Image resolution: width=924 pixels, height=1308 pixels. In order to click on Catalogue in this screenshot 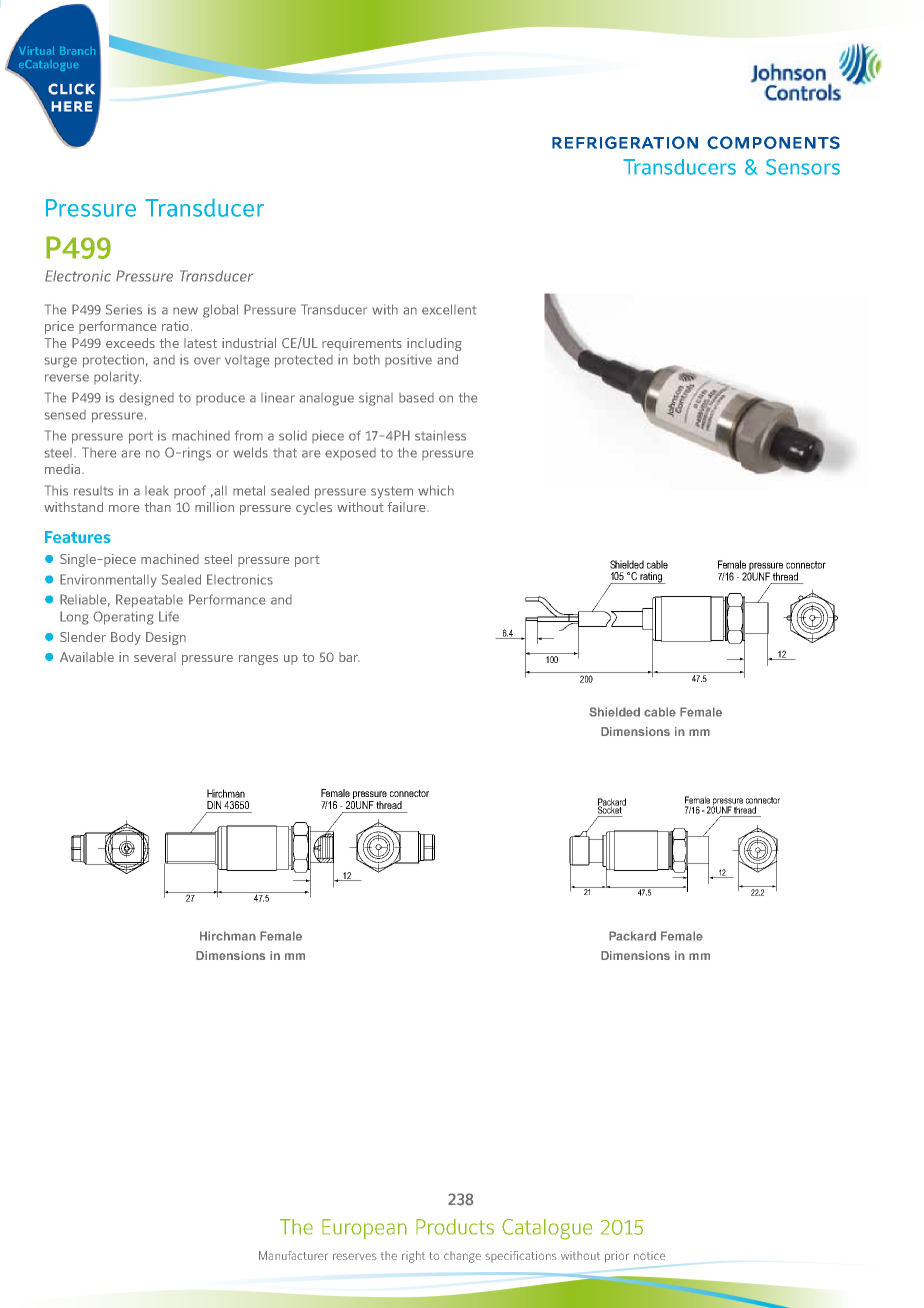, I will do `click(547, 1229)`.
